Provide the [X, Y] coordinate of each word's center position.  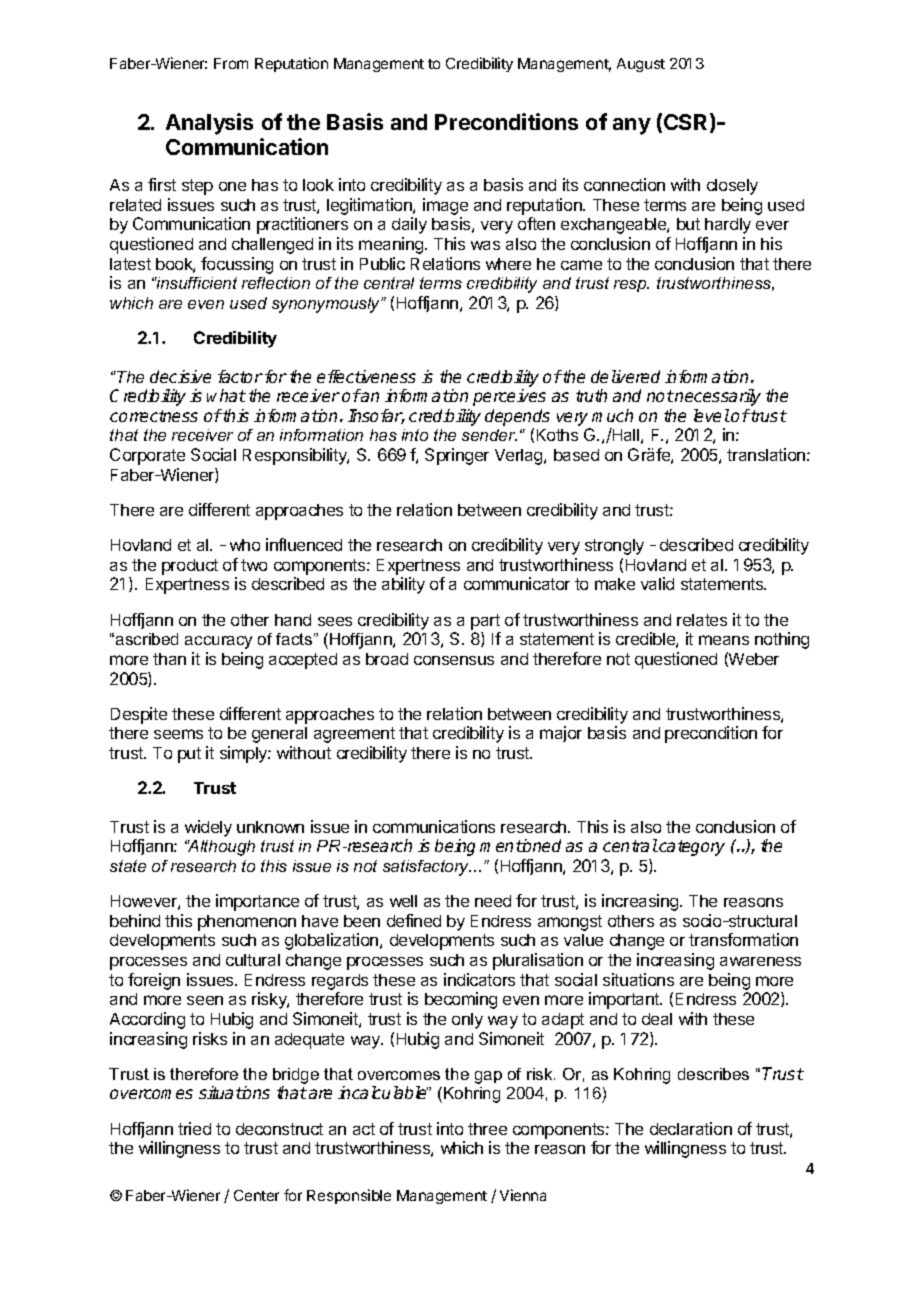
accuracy [218, 642]
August [641, 65]
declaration [691, 1128]
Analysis [209, 124]
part [485, 622]
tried [194, 1128]
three [487, 1129]
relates [702, 620]
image [445, 206]
